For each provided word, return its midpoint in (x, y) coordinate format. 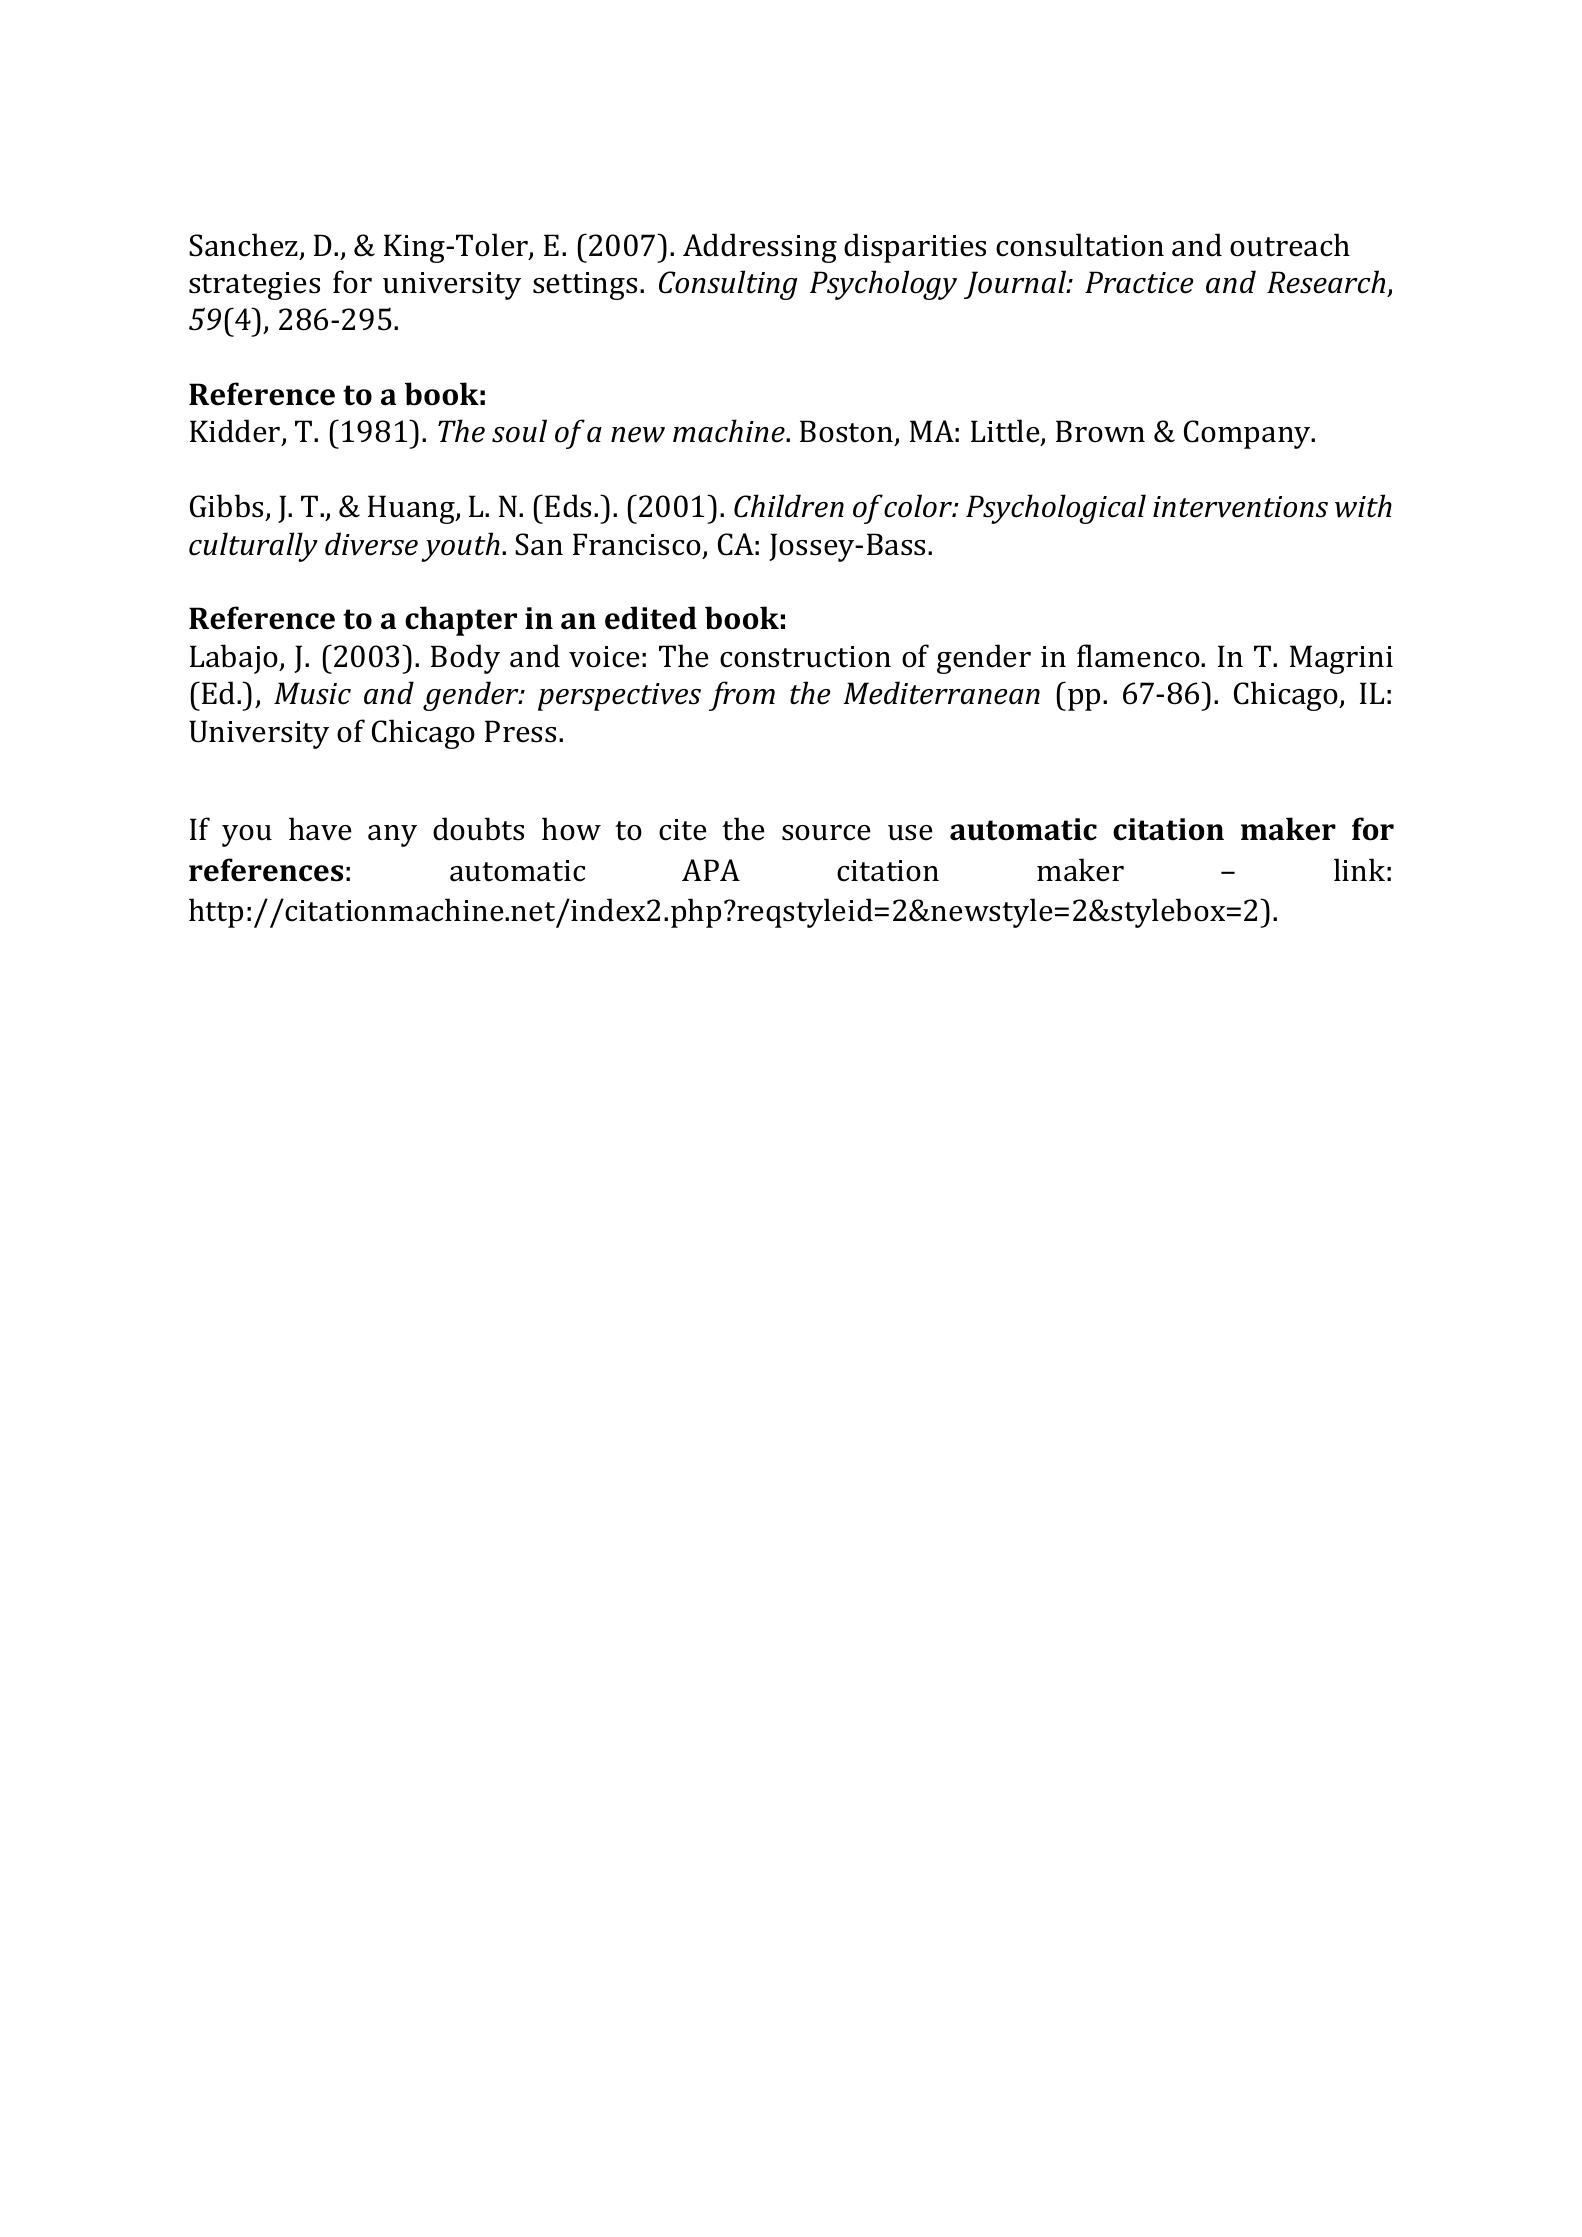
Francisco (637, 544)
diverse (371, 544)
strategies (254, 286)
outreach (1290, 245)
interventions (1240, 507)
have (320, 829)
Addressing (760, 248)
